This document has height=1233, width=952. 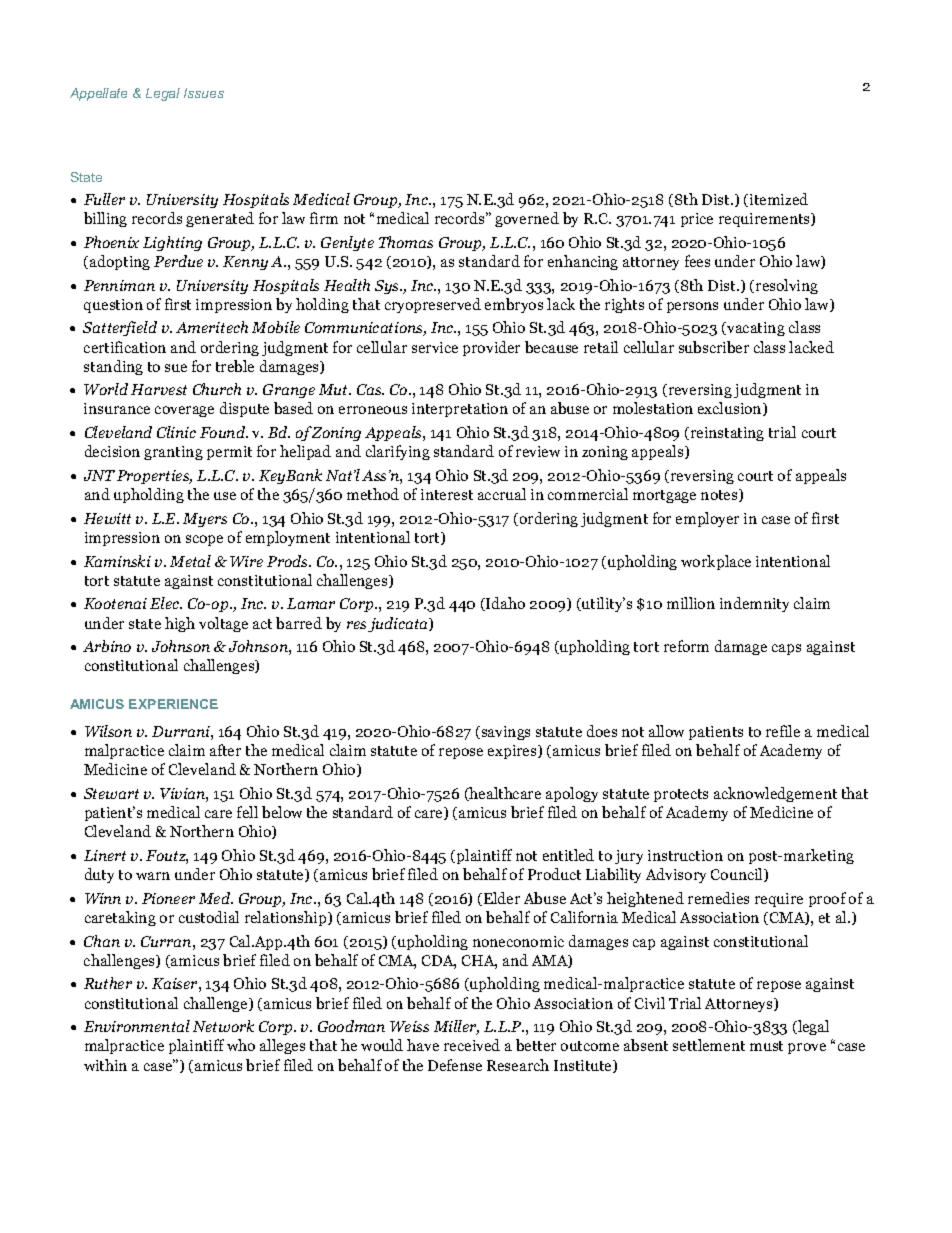 What do you see at coordinates (204, 93) in the document?
I see `Issues` at bounding box center [204, 93].
